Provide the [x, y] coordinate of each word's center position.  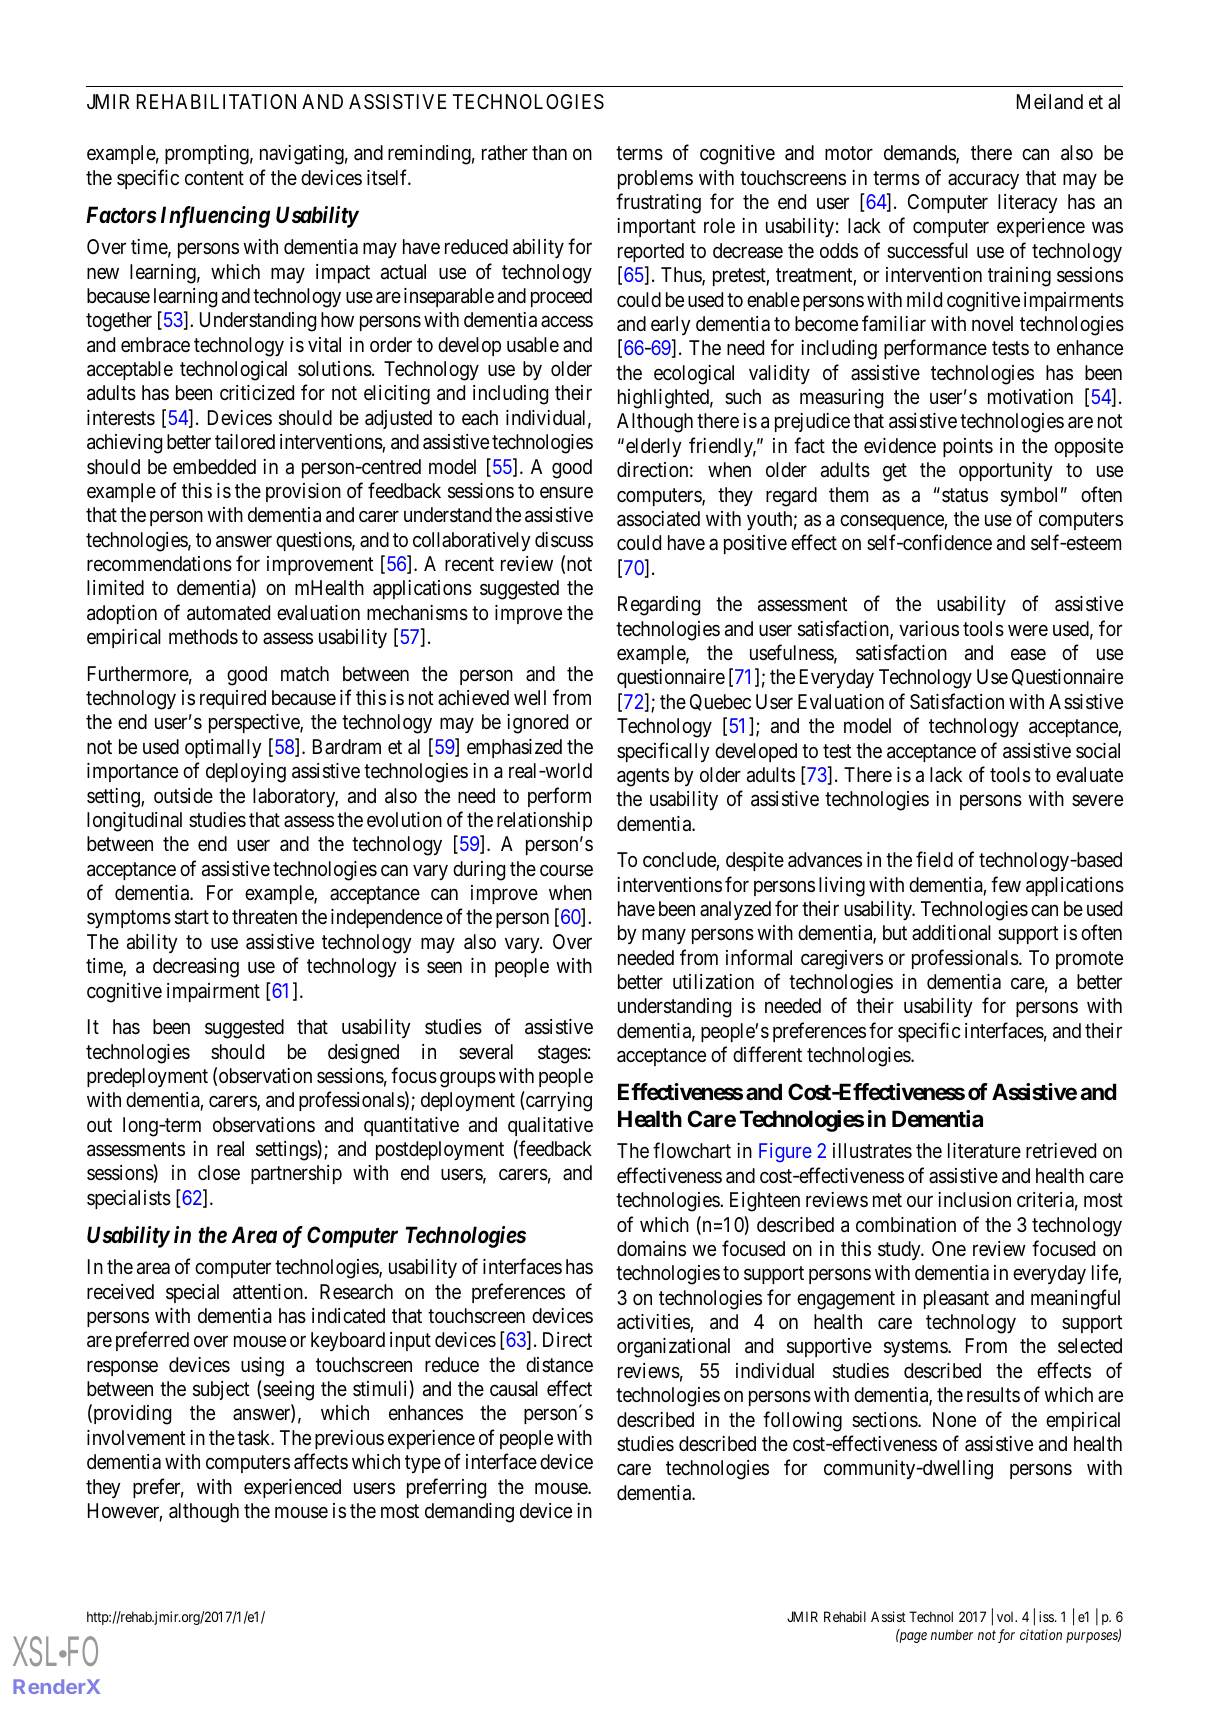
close [219, 1172]
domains [651, 1248]
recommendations [159, 564]
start [192, 918]
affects [321, 1461]
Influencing [215, 217]
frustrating [658, 203]
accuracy [983, 181]
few [1006, 884]
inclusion [974, 1200]
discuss [564, 540]
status [965, 495]
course [566, 870]
